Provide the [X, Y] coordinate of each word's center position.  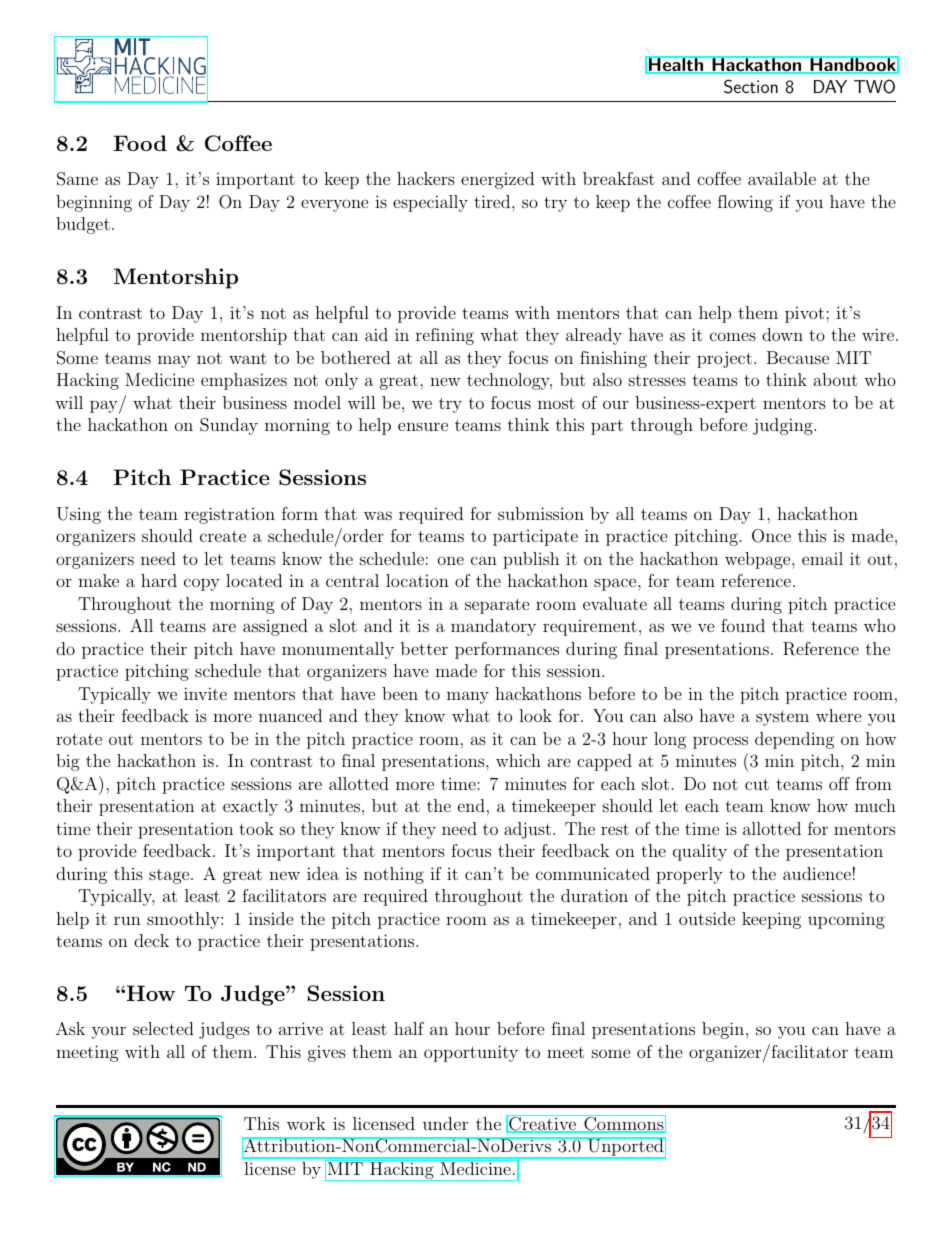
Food [140, 143]
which [518, 760]
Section [751, 86]
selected [163, 1028]
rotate [79, 739]
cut [757, 784]
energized [497, 180]
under [445, 1123]
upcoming [846, 920]
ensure [423, 426]
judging [784, 426]
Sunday [229, 426]
